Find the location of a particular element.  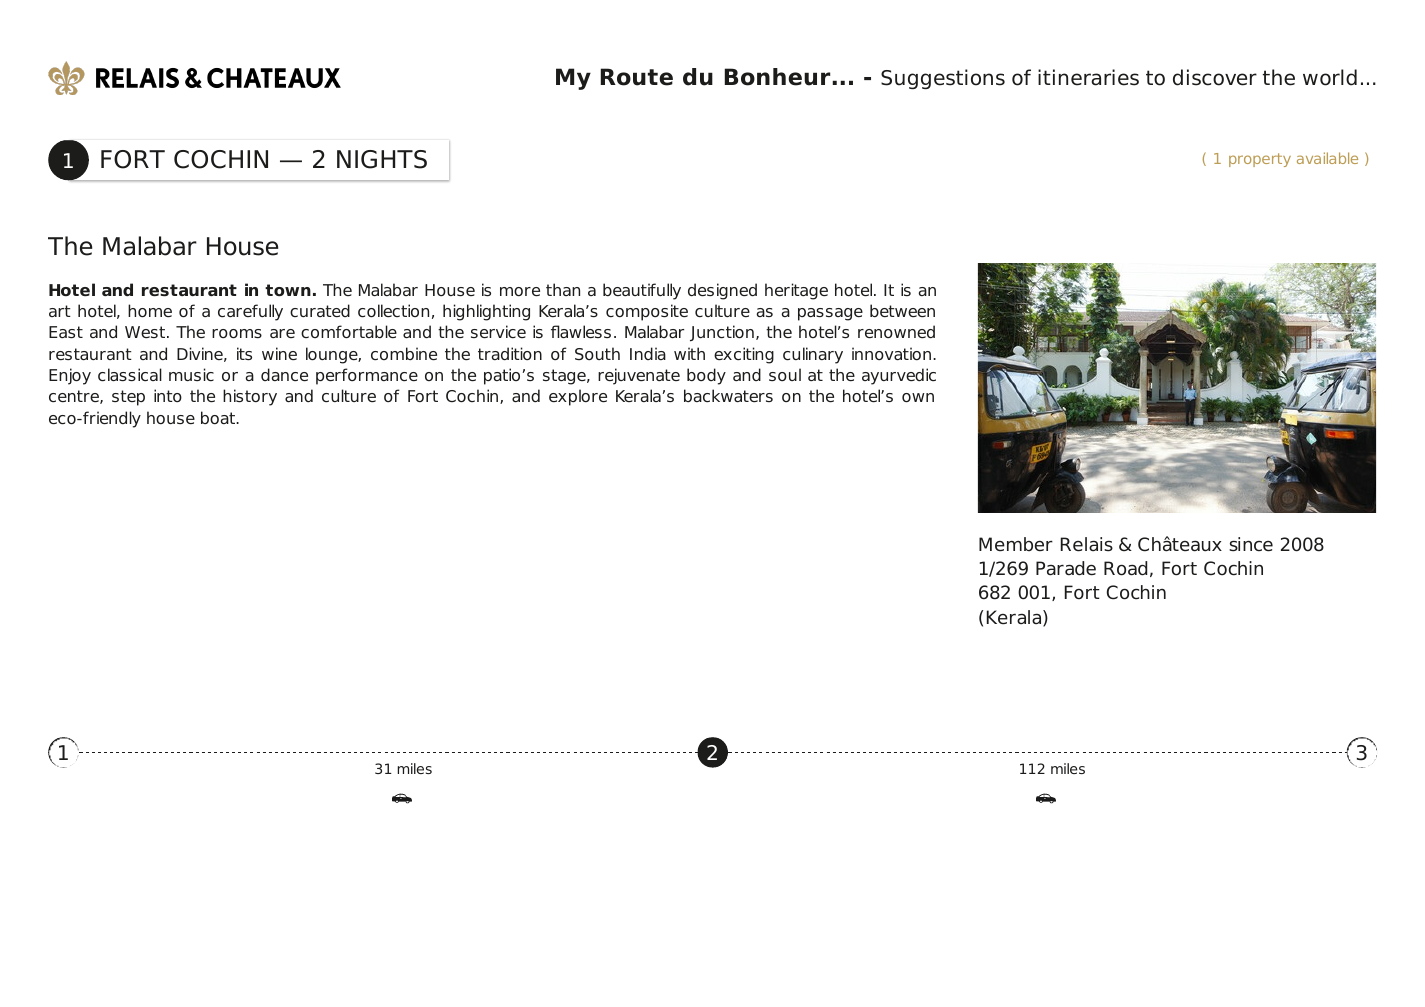

boat is located at coordinates (219, 417).
